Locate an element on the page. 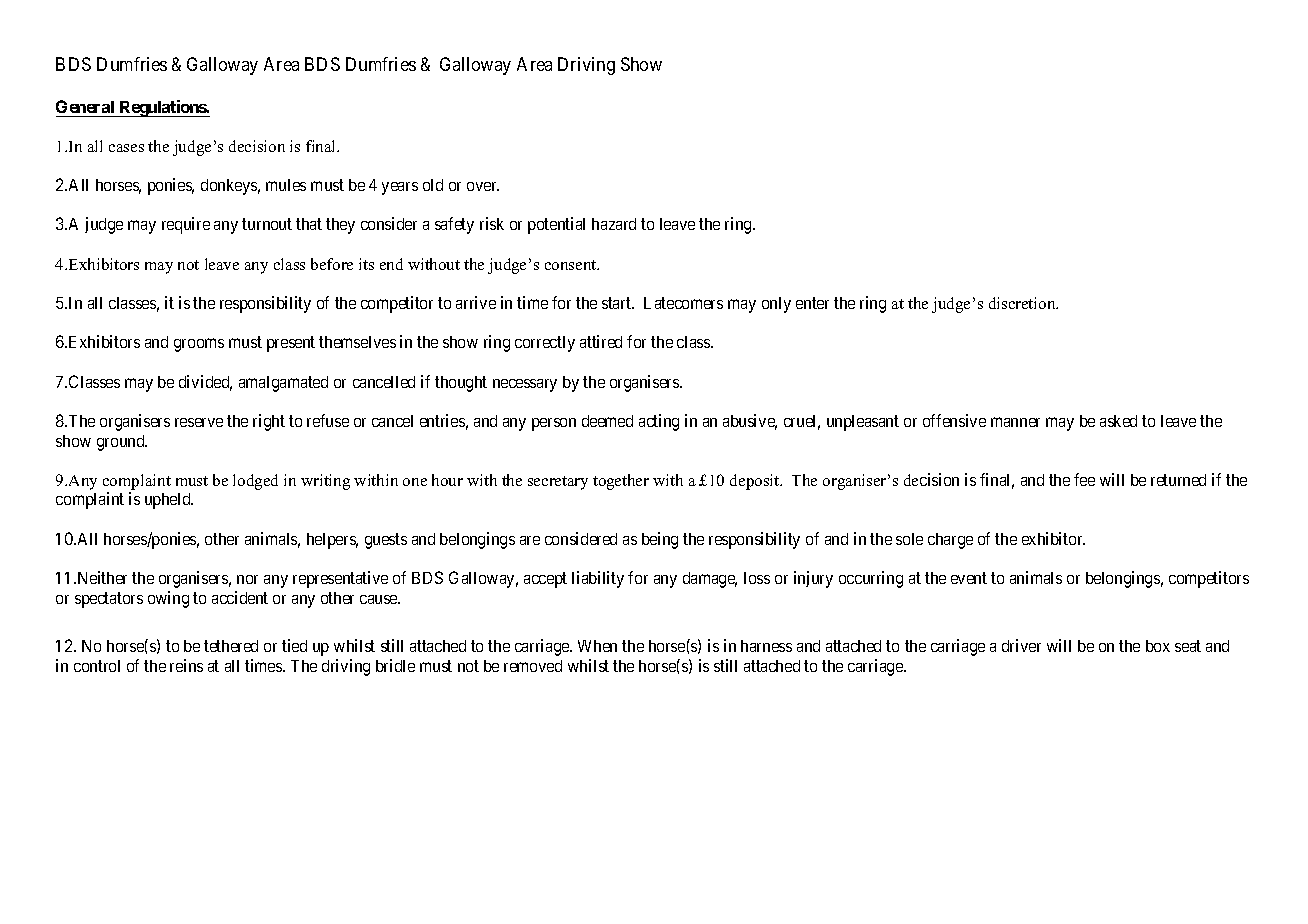  before is located at coordinates (332, 264).
